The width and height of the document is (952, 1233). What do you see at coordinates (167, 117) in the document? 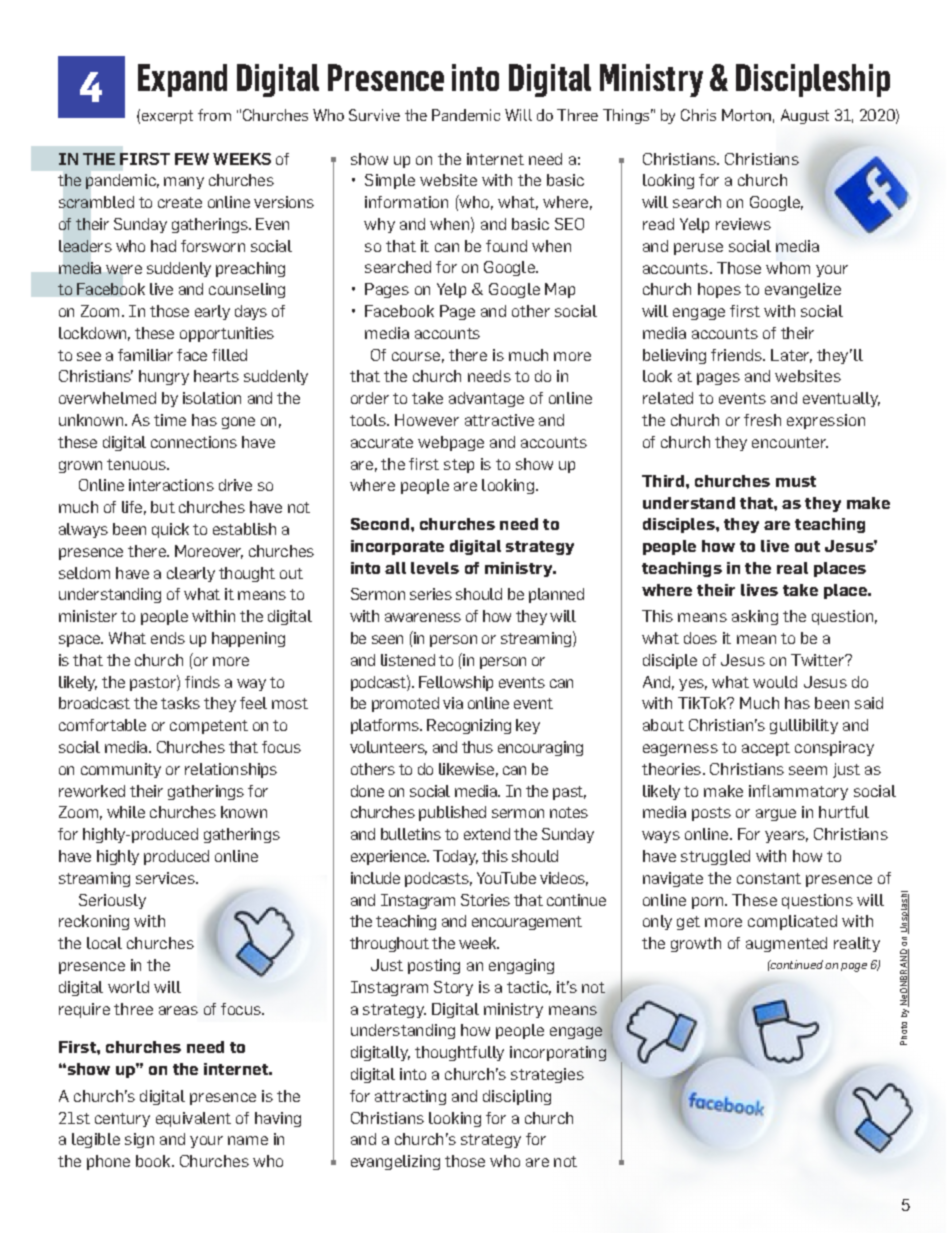
I see `excerpt` at bounding box center [167, 117].
